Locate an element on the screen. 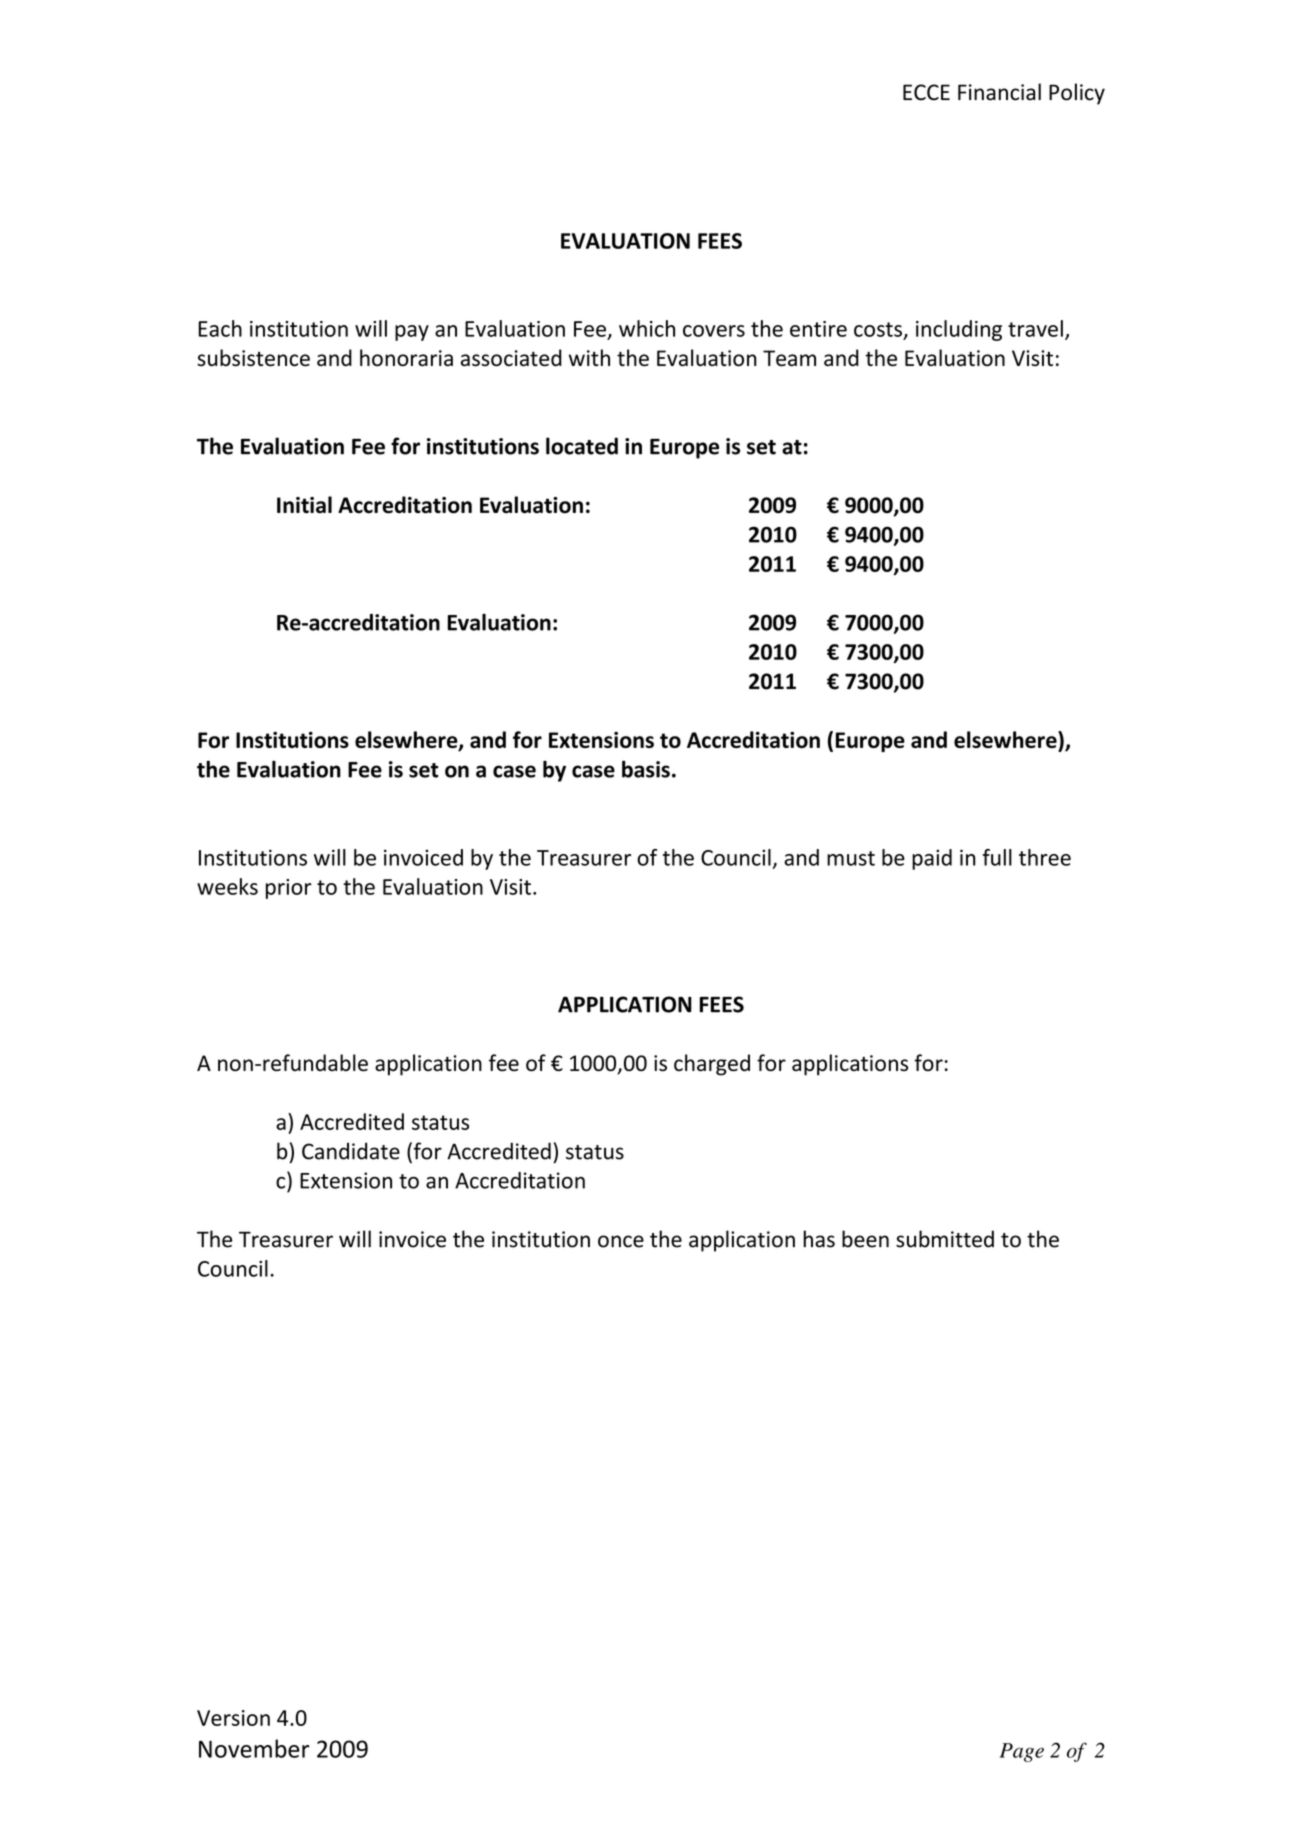 The height and width of the screenshot is (1842, 1302). pay is located at coordinates (412, 333).
